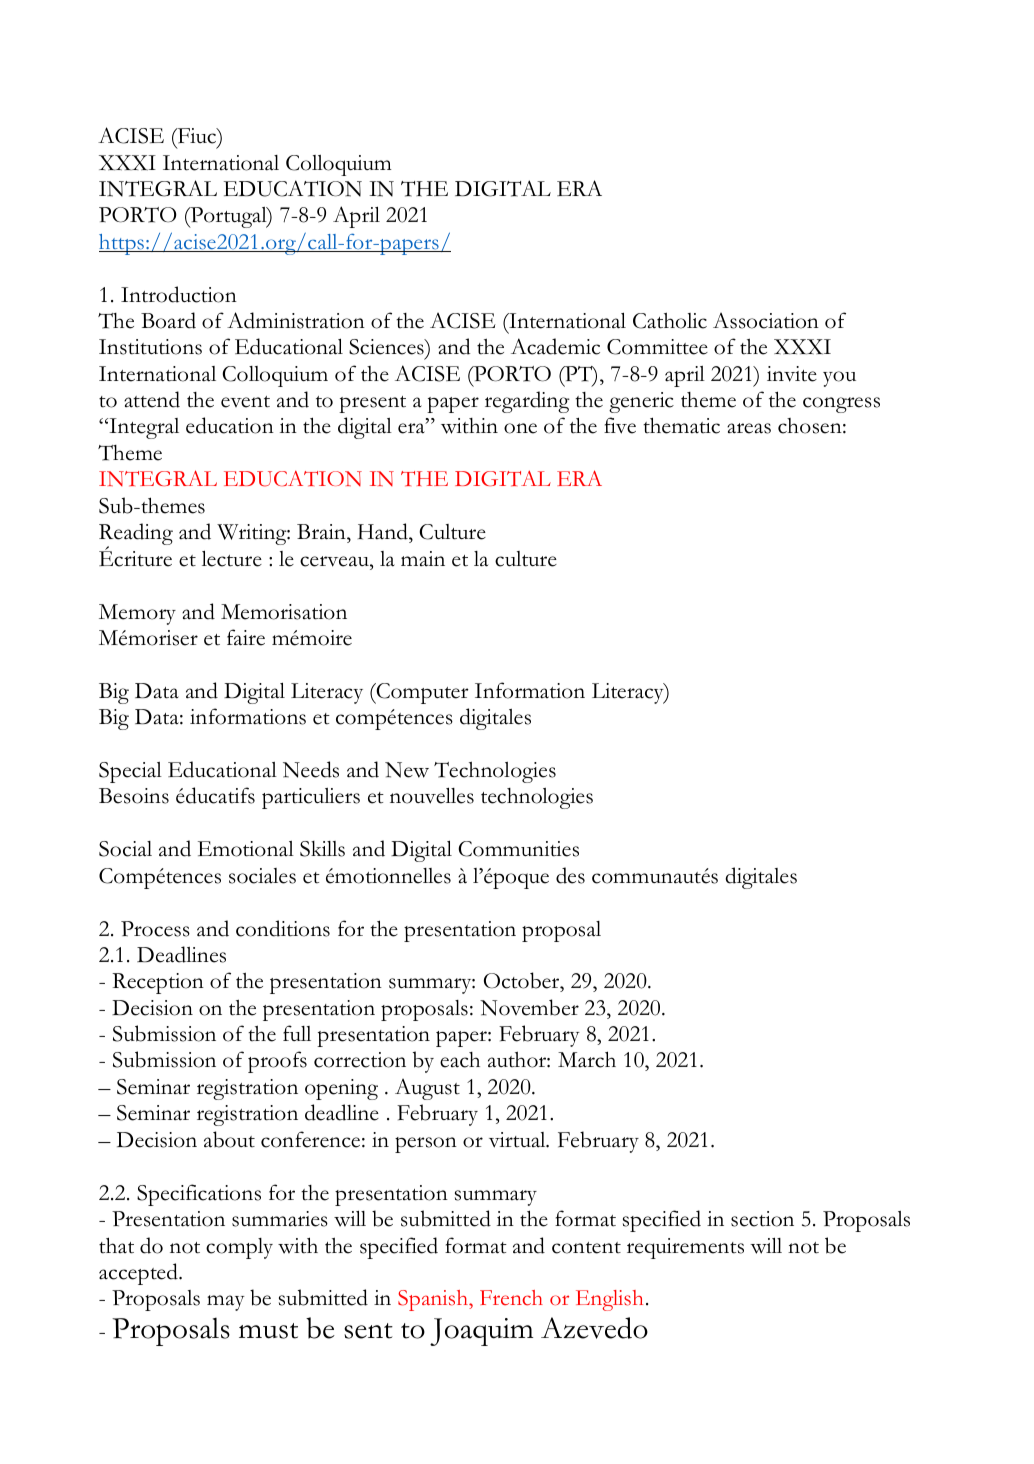 This page has height=1464, width=1034. What do you see at coordinates (168, 320) in the page?
I see `Board` at bounding box center [168, 320].
